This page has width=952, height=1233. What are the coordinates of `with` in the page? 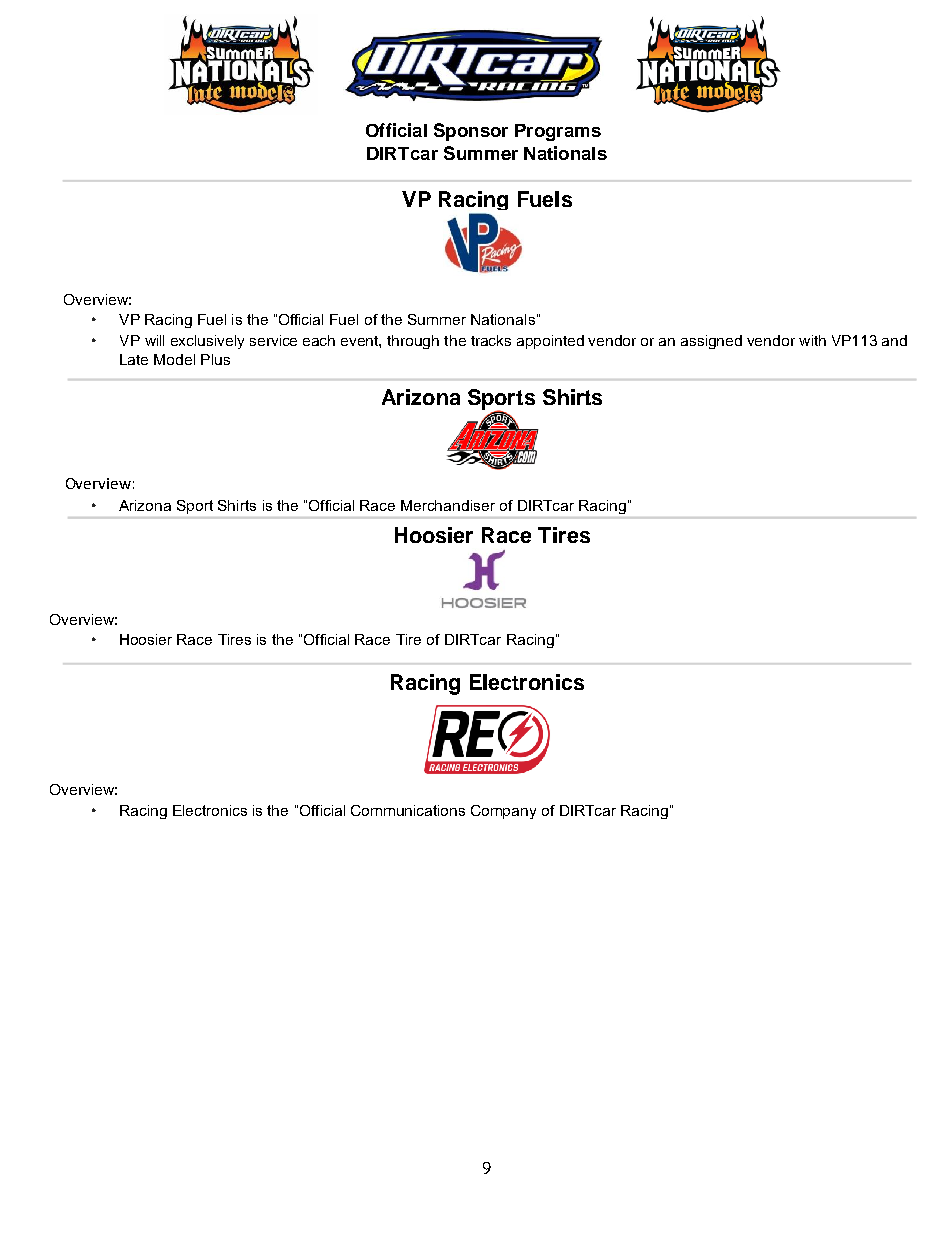 It's located at (812, 340).
